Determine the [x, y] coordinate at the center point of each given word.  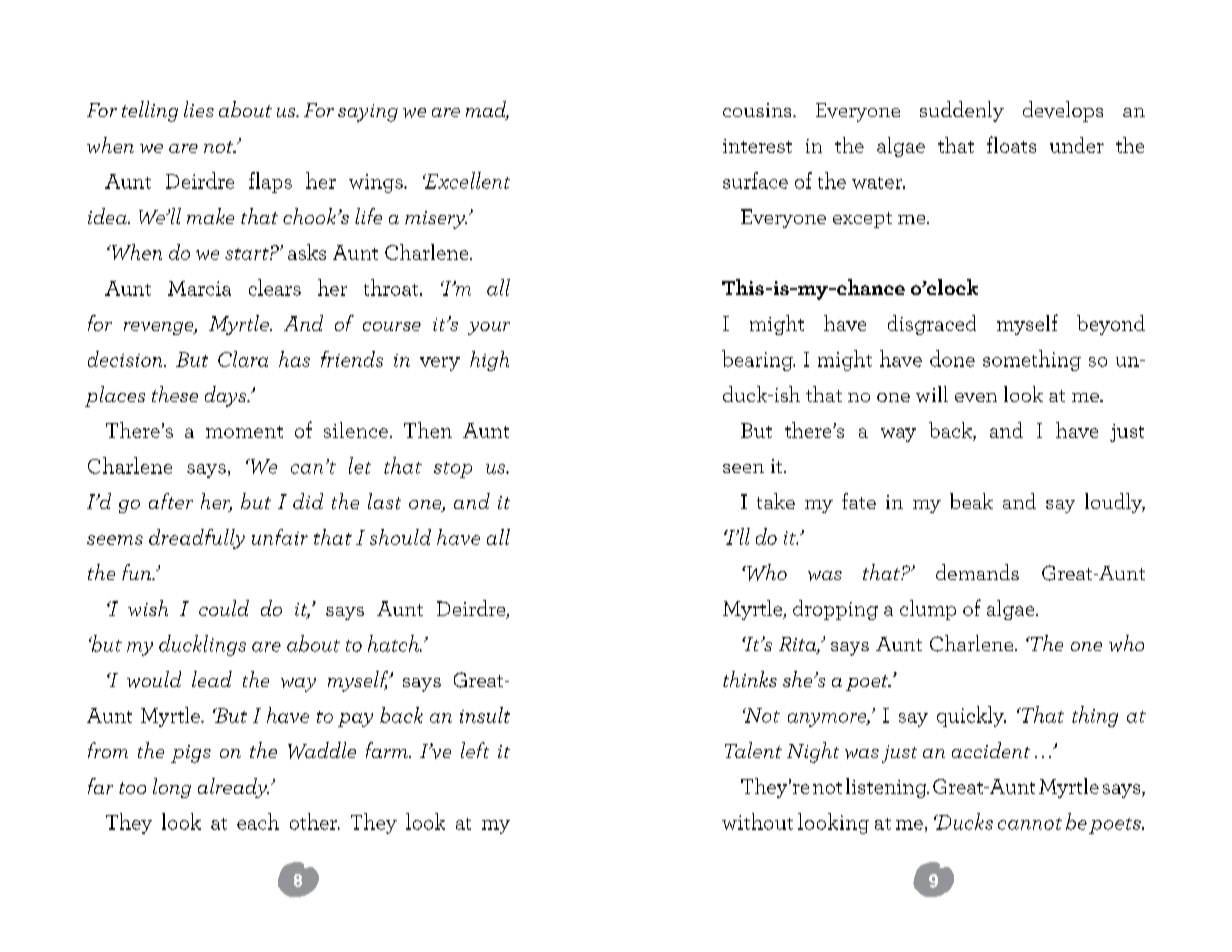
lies [199, 109]
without [757, 821]
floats [1011, 144]
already [233, 788]
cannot [1030, 824]
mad [487, 110]
